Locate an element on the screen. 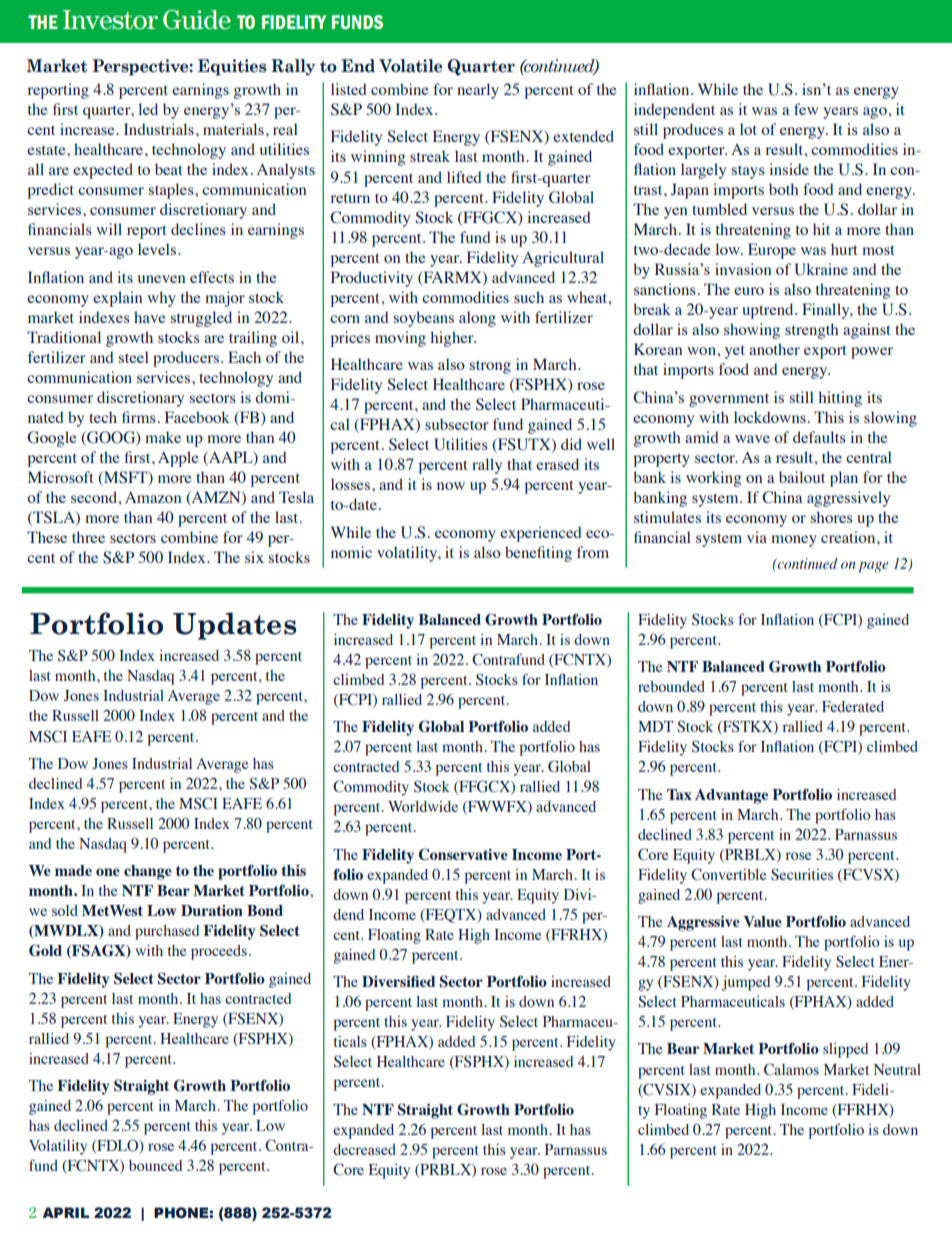 Image resolution: width=952 pixels, height=1241 pixels. Diversified is located at coordinates (398, 981).
